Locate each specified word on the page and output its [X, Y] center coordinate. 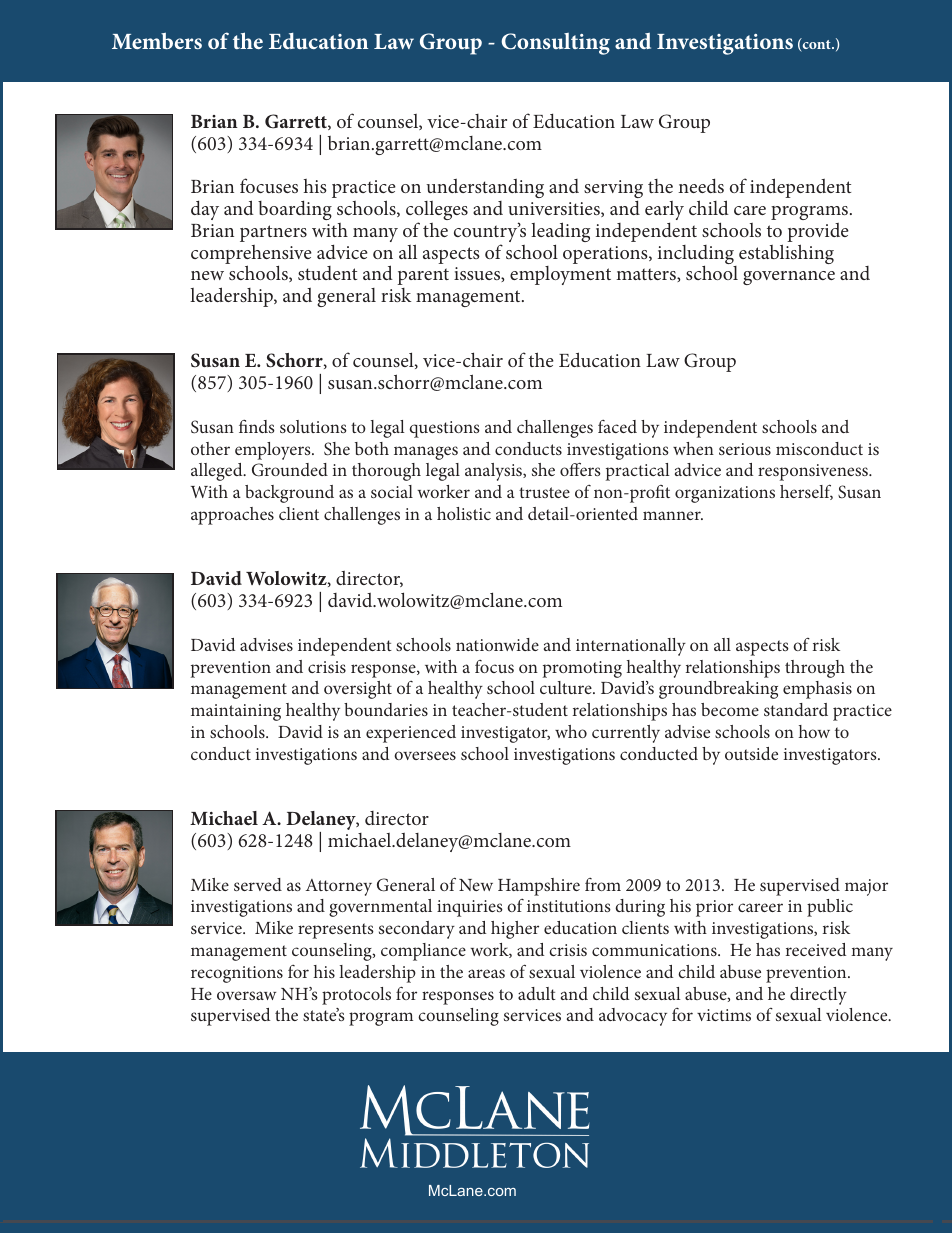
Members [157, 40]
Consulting [555, 44]
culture [567, 687]
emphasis [817, 690]
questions [444, 429]
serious [745, 449]
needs [701, 185]
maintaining [236, 712]
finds [257, 426]
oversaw [246, 995]
